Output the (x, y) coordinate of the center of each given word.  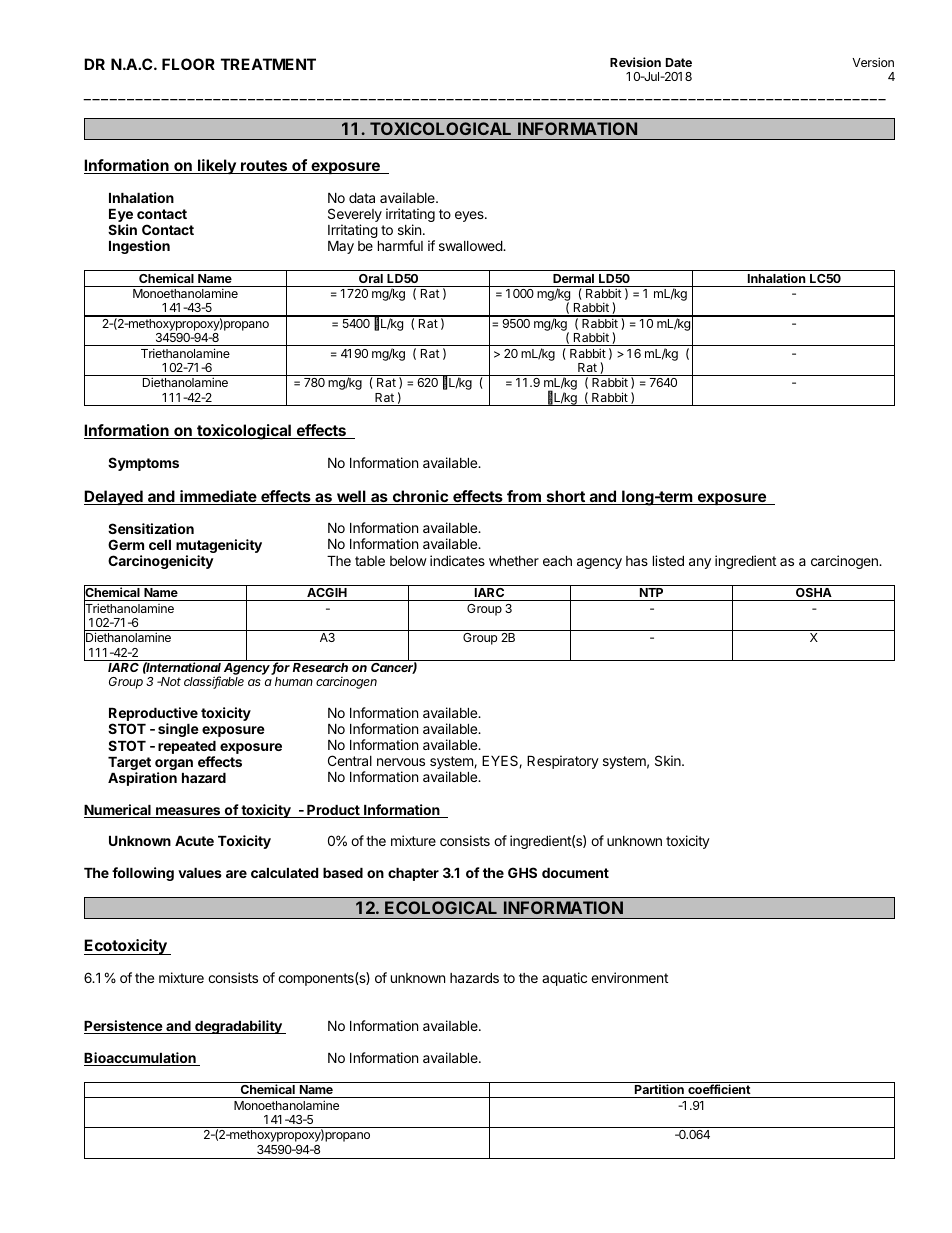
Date (679, 62)
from (524, 497)
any (700, 563)
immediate (218, 497)
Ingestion (139, 247)
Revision (635, 62)
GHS (522, 872)
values (200, 873)
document (575, 873)
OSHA (814, 594)
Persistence (124, 1027)
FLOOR (188, 64)
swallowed (471, 246)
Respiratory (563, 762)
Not (170, 681)
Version (873, 62)
